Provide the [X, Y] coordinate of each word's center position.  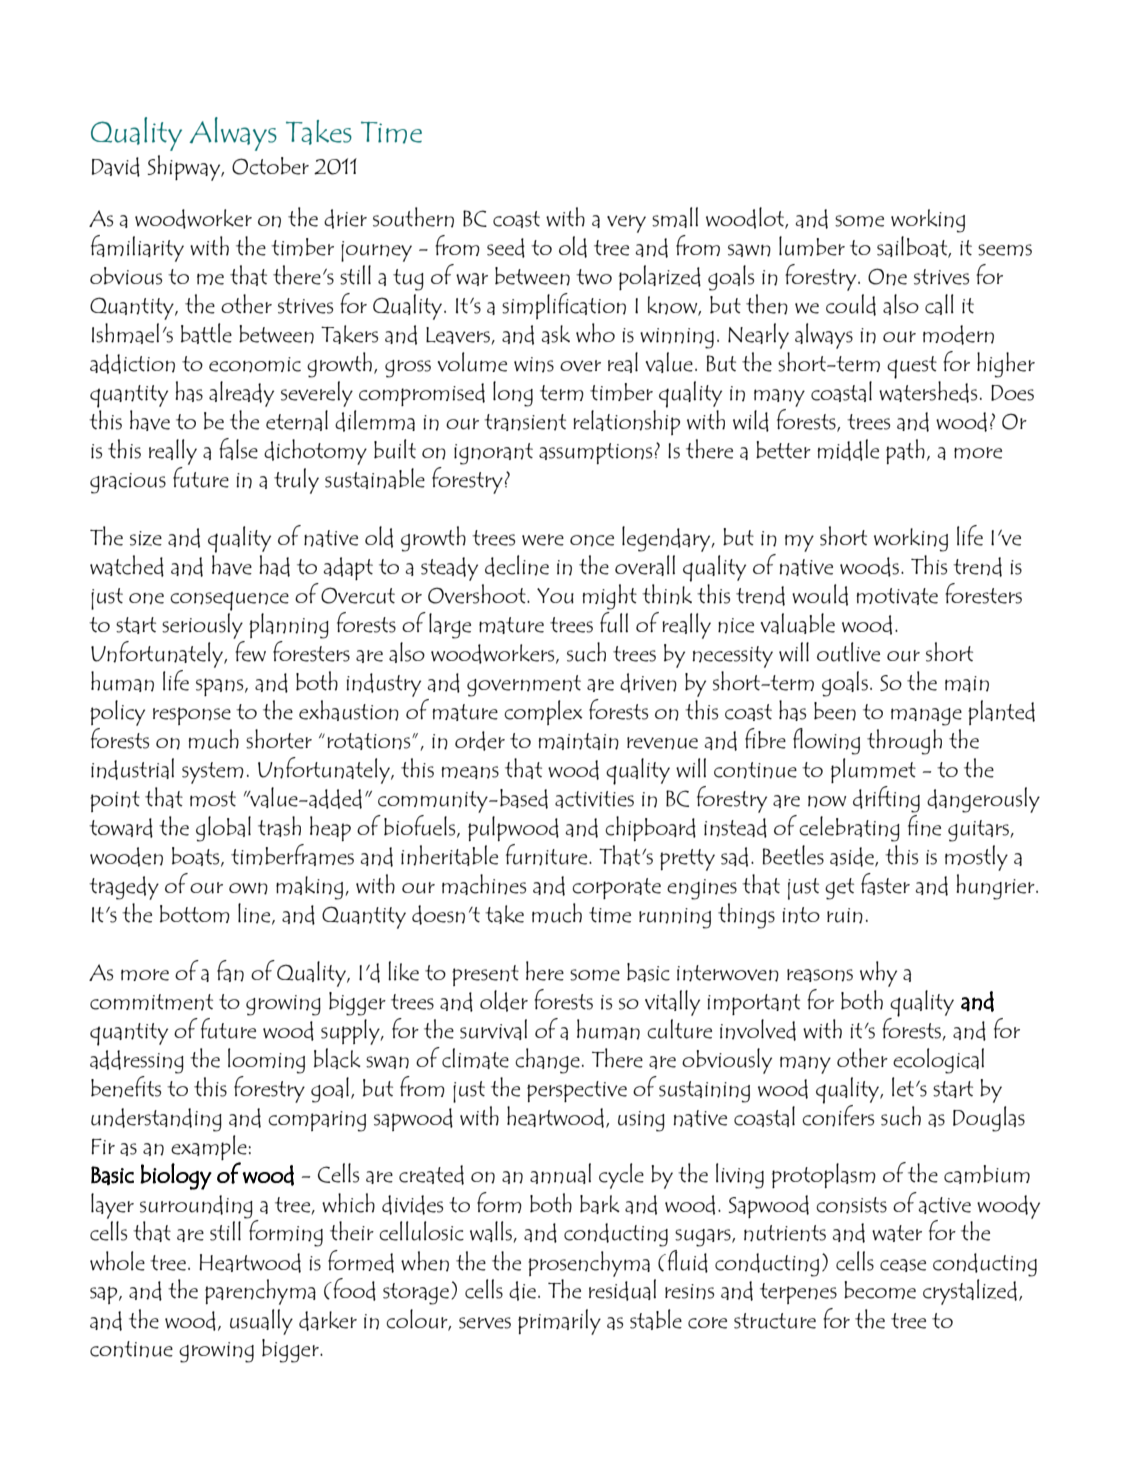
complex [543, 712]
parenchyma [260, 1292]
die [522, 1291]
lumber [812, 246]
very [626, 224]
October [270, 166]
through [904, 742]
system [213, 773]
